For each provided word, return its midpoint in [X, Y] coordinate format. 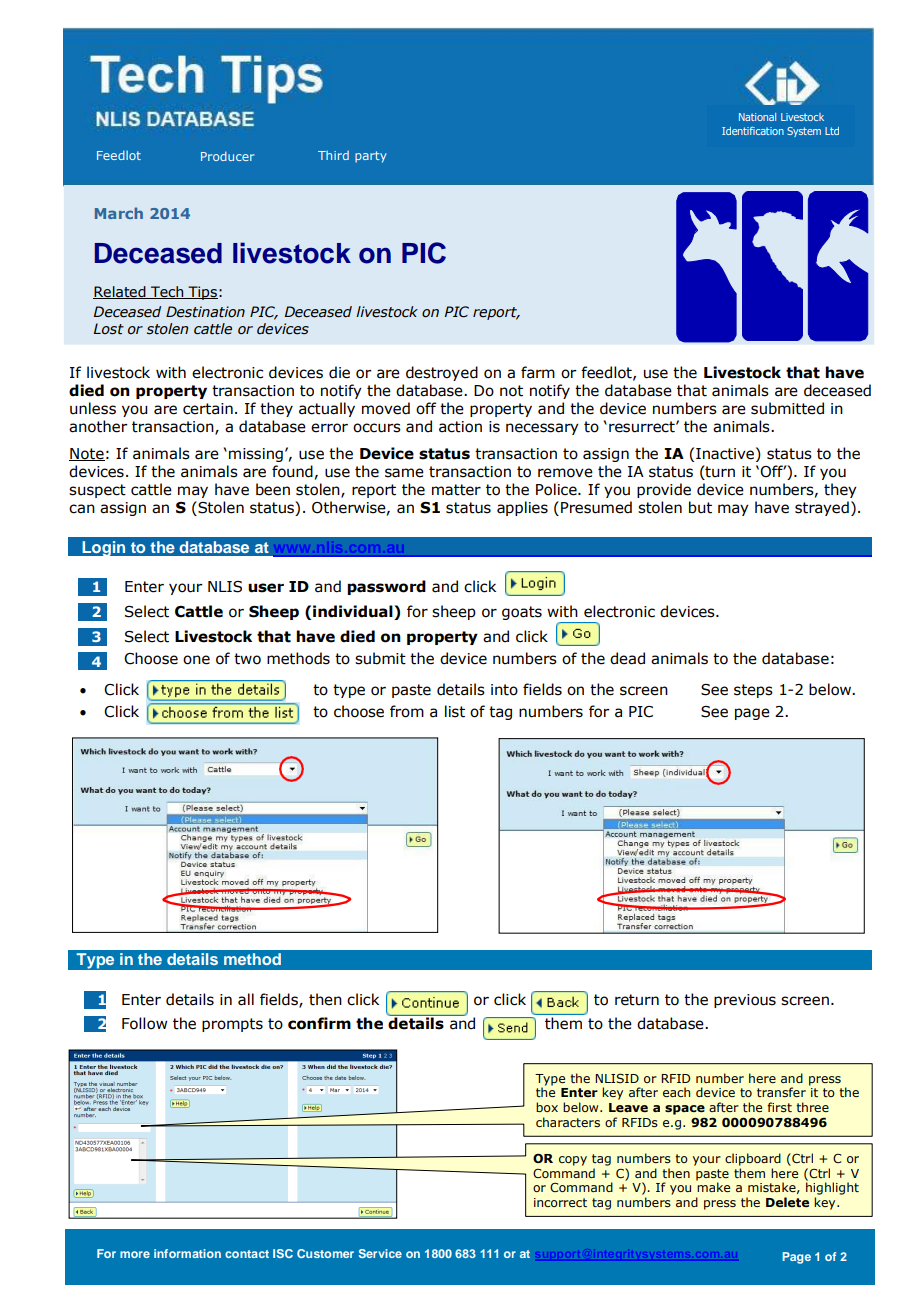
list [455, 711]
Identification [753, 131]
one [196, 660]
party [371, 157]
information [187, 1253]
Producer [227, 156]
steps [753, 691]
